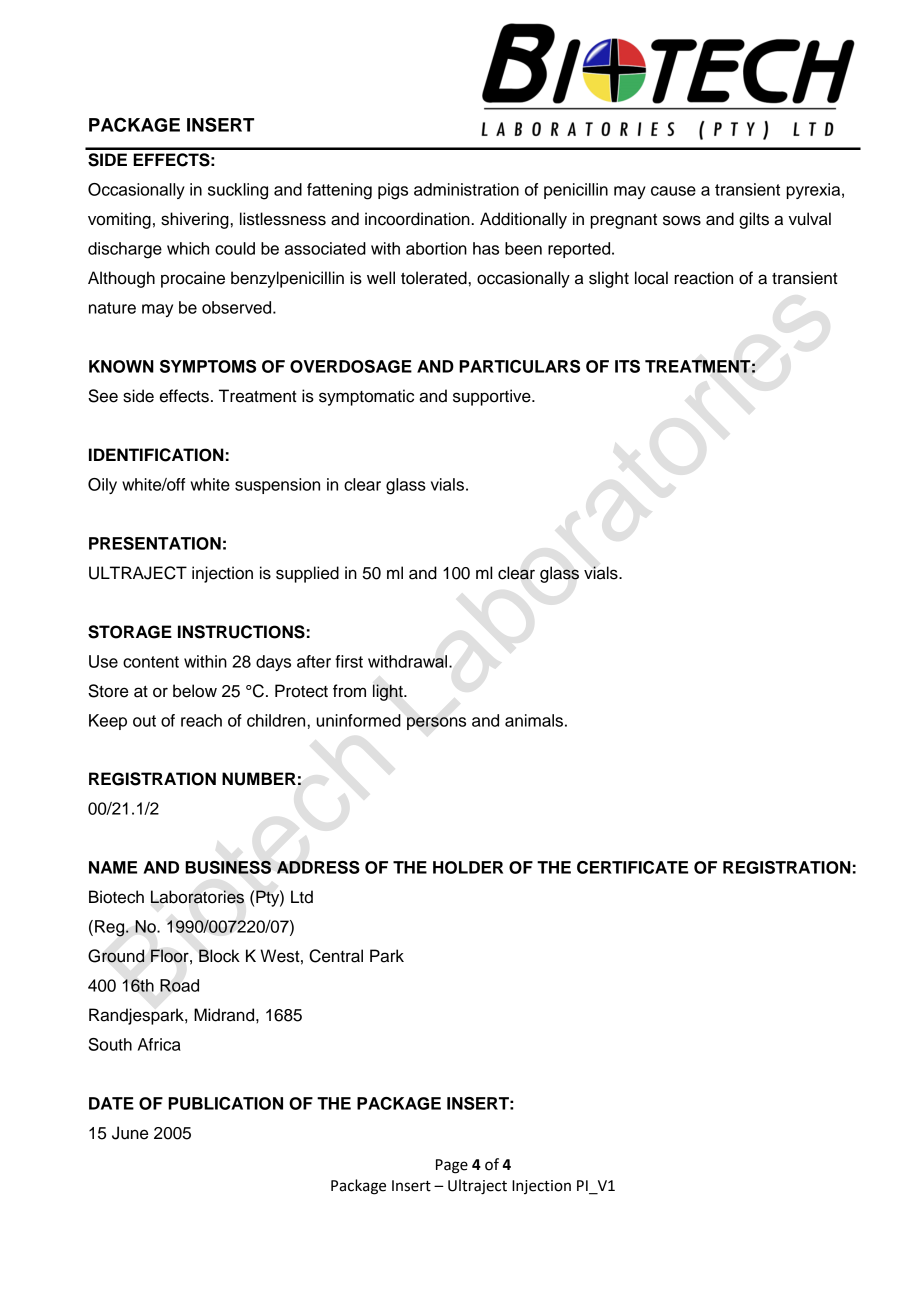 This screenshot has width=924, height=1308. I want to click on IDENTIFICATION, so click(156, 455).
